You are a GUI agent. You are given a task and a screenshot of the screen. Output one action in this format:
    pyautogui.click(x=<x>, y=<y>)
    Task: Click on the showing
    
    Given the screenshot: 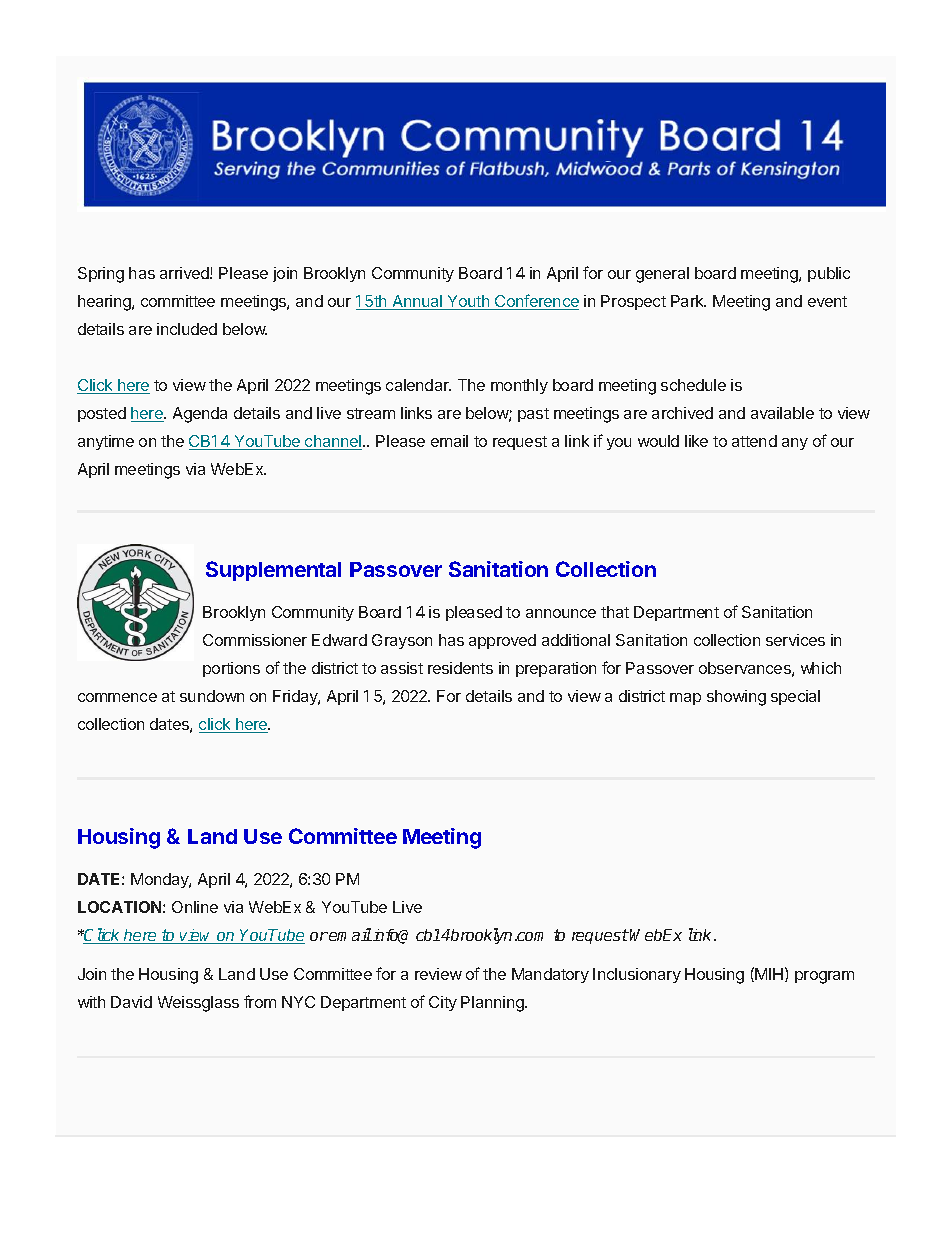 What is the action you would take?
    pyautogui.click(x=736, y=698)
